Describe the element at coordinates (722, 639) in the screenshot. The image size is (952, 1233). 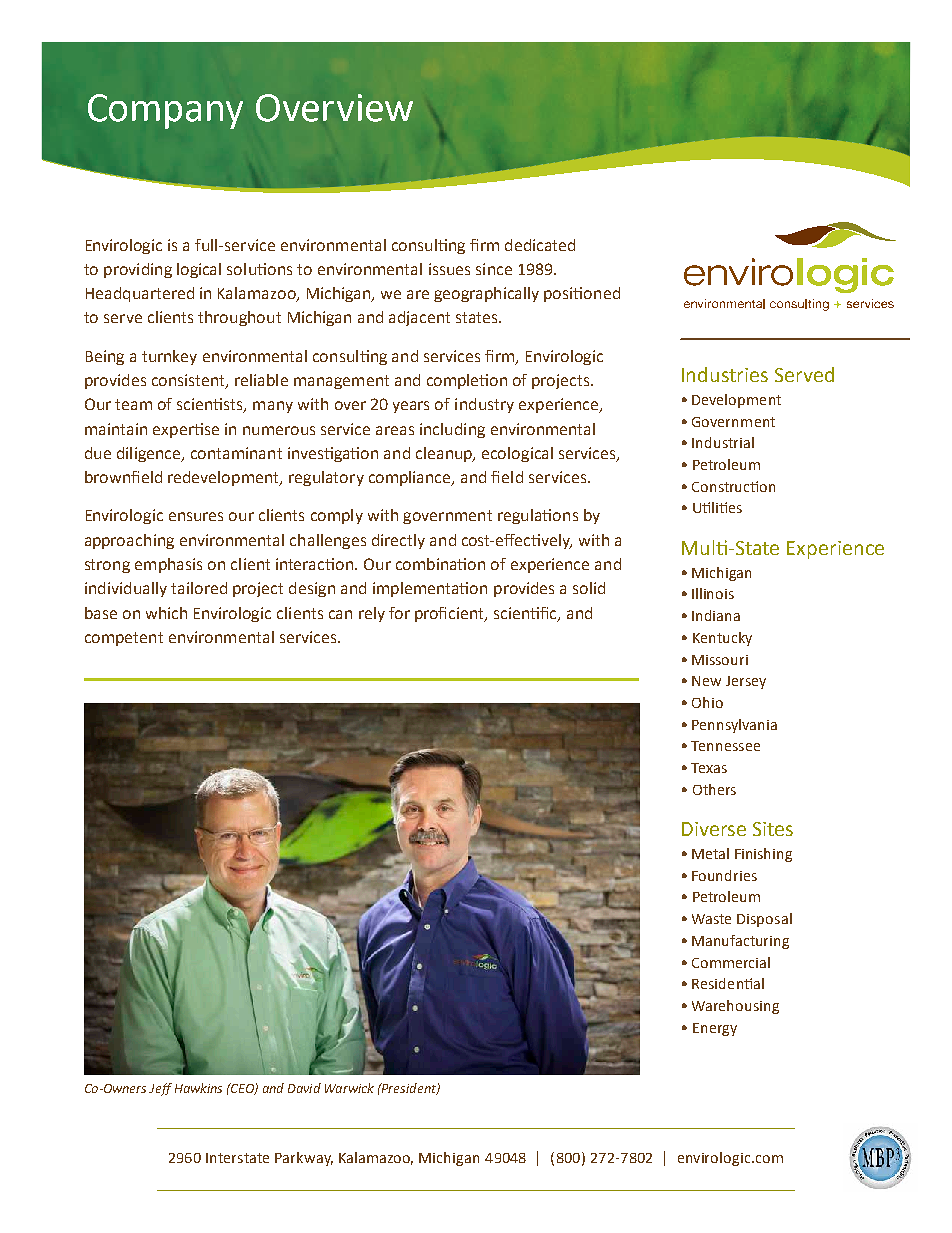
I see `Kentucky` at that location.
